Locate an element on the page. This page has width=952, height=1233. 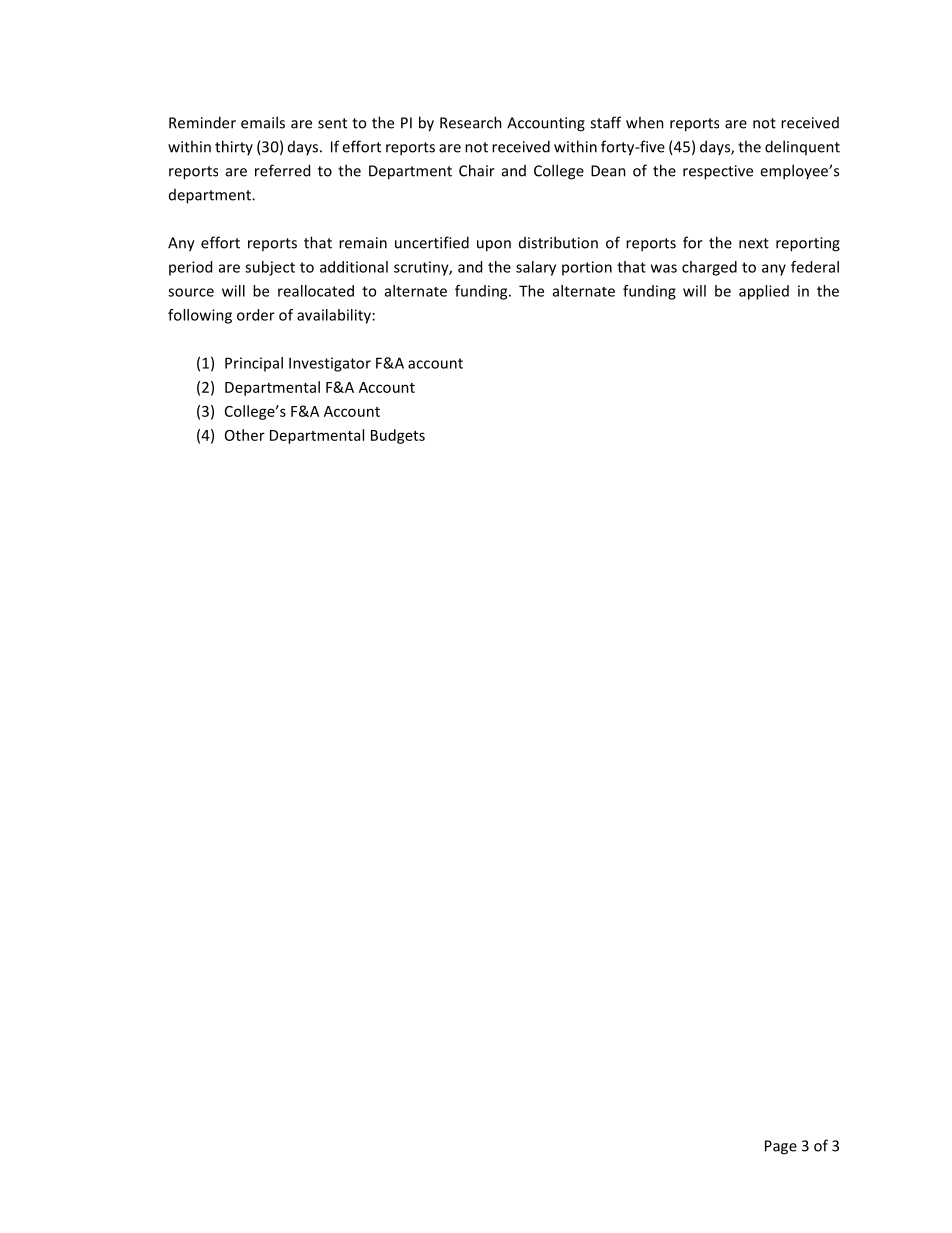
Budgets is located at coordinates (398, 436).
